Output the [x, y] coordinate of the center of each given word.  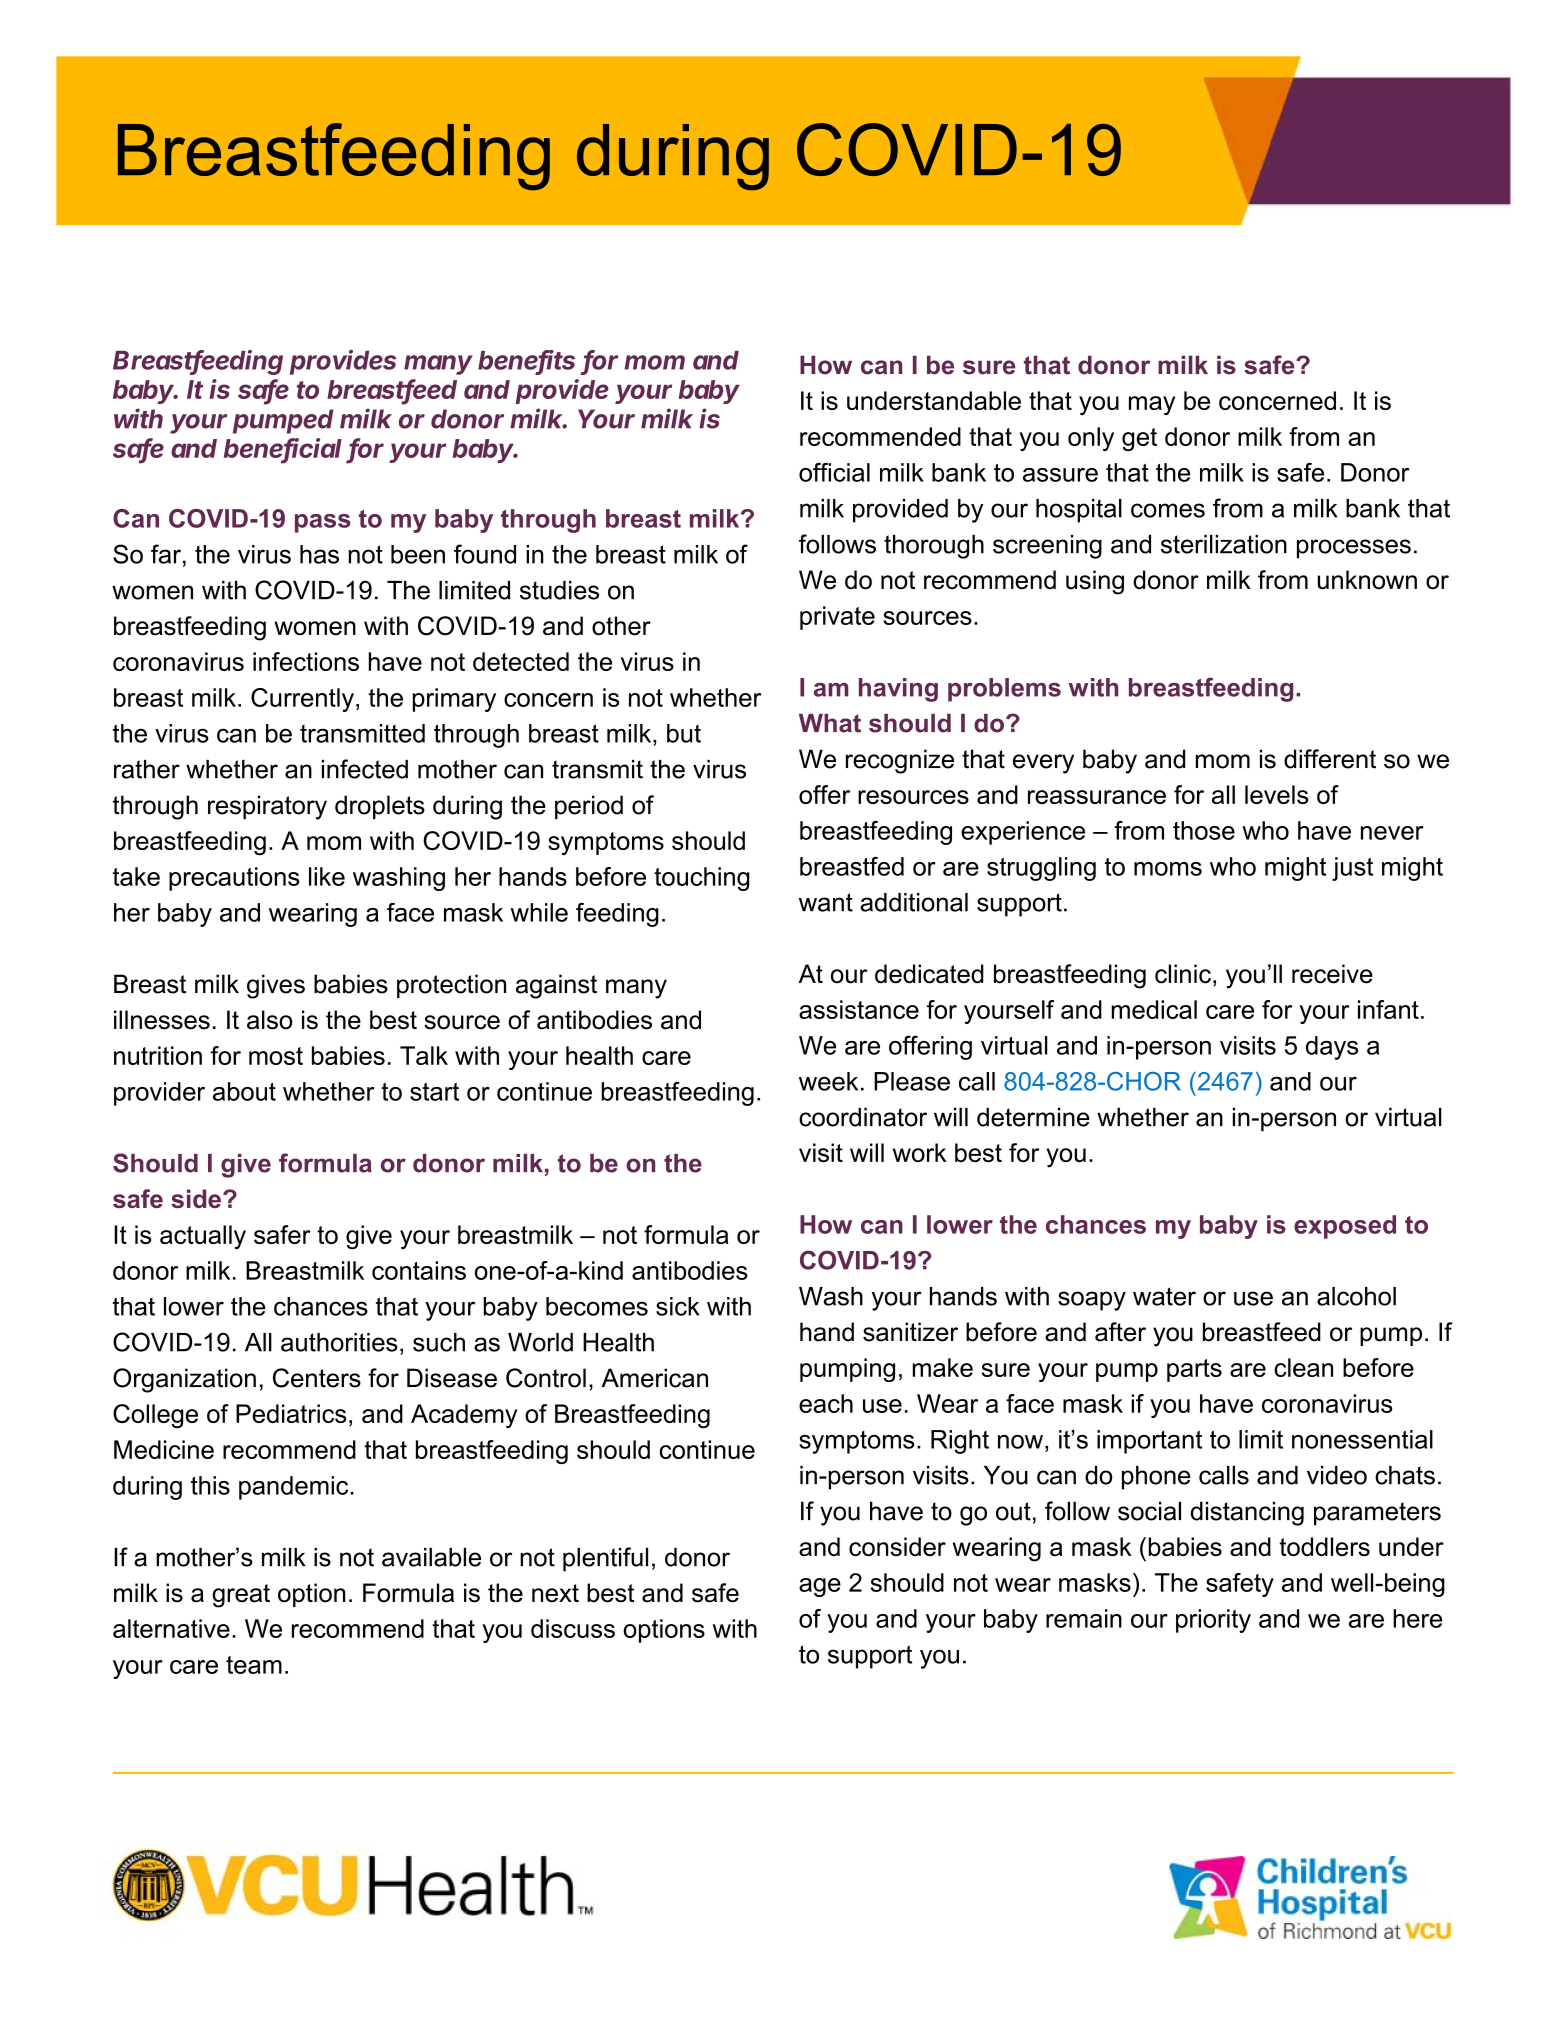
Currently [302, 700]
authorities [339, 1342]
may [1152, 405]
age [820, 1587]
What [830, 723]
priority [1213, 1621]
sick [678, 1306]
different [1330, 759]
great [241, 1596]
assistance [859, 1009]
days [1332, 1048]
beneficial [283, 449]
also [269, 1020]
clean [1303, 1367]
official [834, 472]
